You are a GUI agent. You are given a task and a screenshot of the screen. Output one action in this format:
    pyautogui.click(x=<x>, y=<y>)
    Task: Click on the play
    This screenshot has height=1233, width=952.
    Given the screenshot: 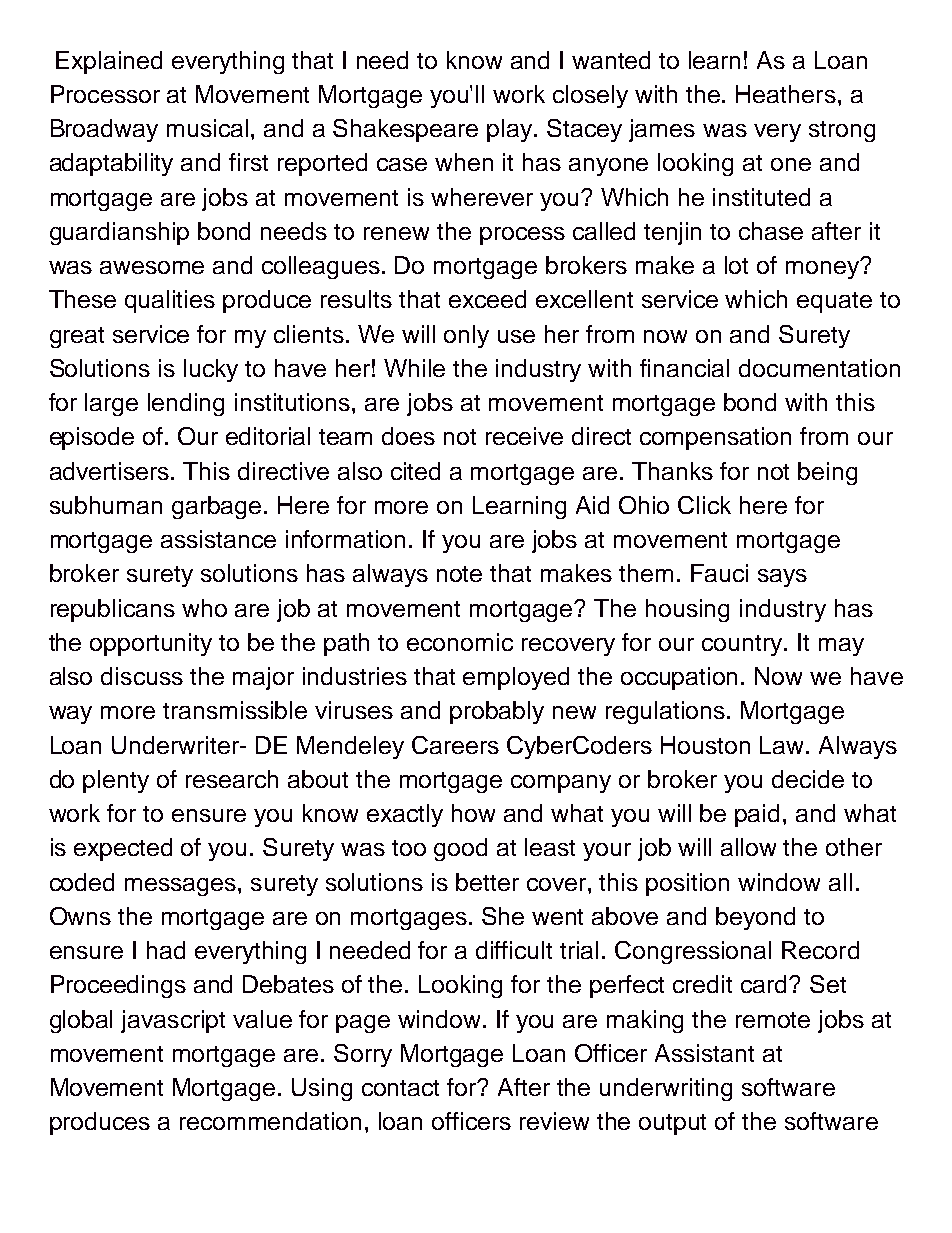 What is the action you would take?
    pyautogui.click(x=511, y=130)
